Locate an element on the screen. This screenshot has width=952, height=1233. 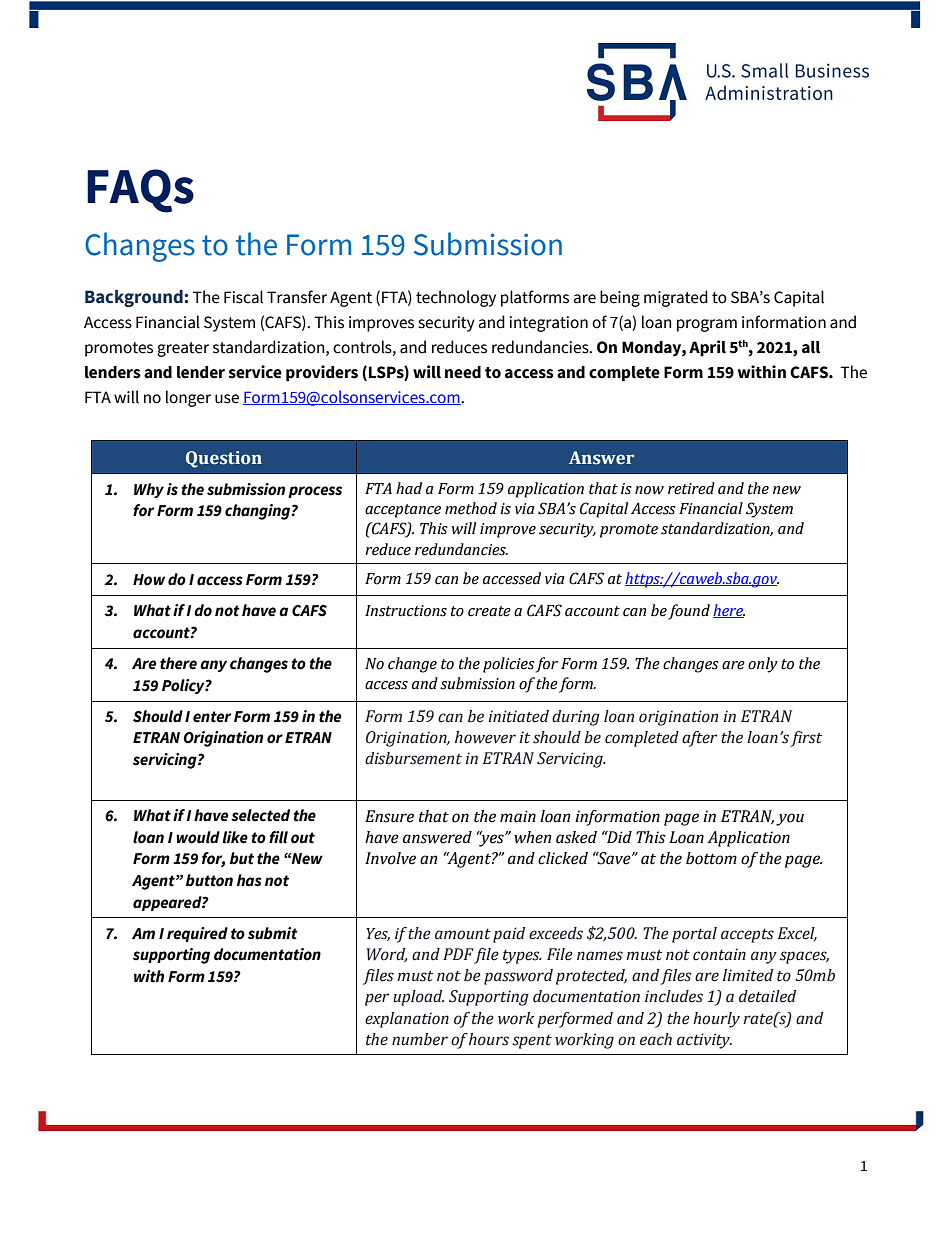
only is located at coordinates (763, 665).
